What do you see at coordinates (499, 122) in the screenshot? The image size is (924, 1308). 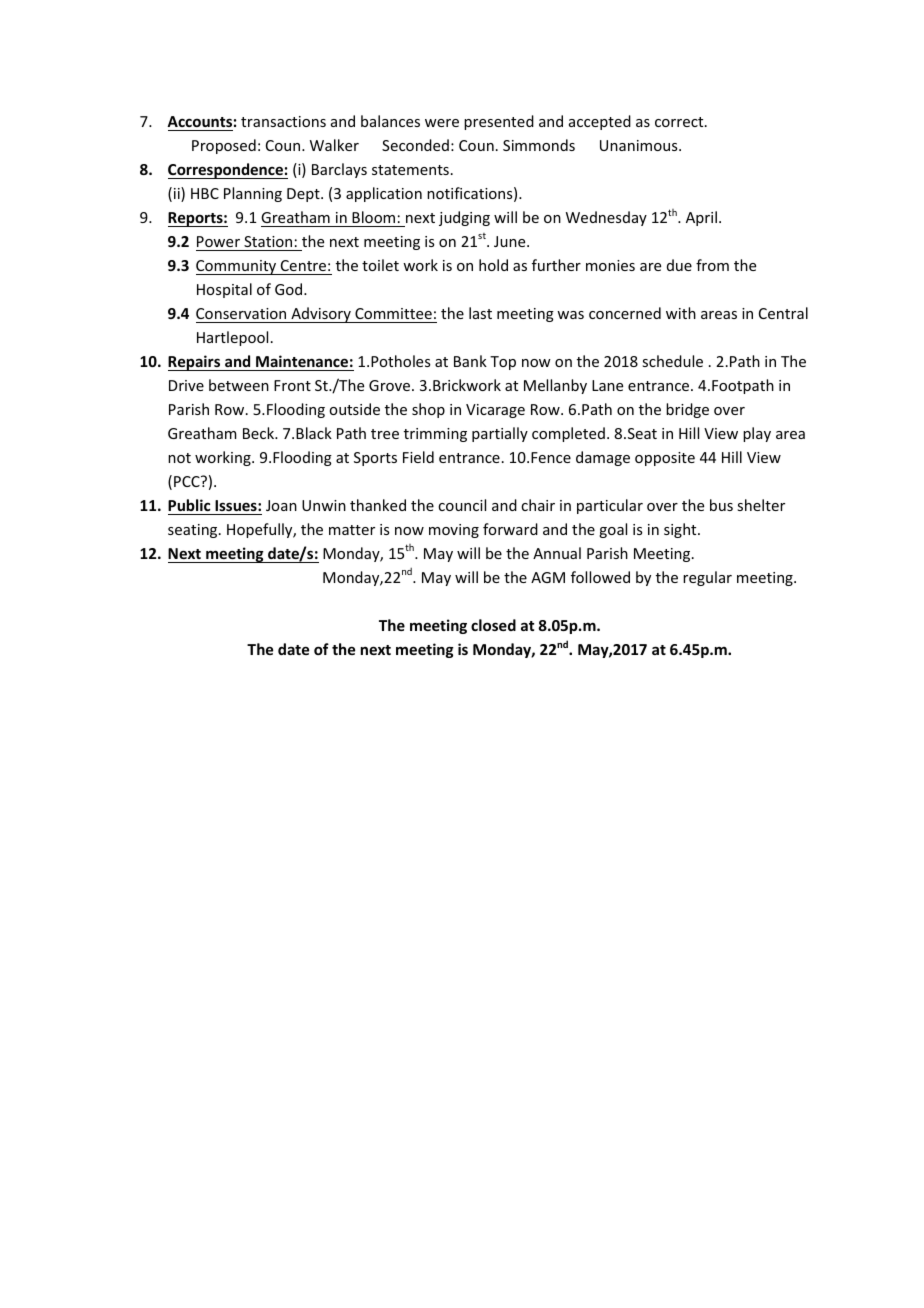 I see `presented` at bounding box center [499, 122].
